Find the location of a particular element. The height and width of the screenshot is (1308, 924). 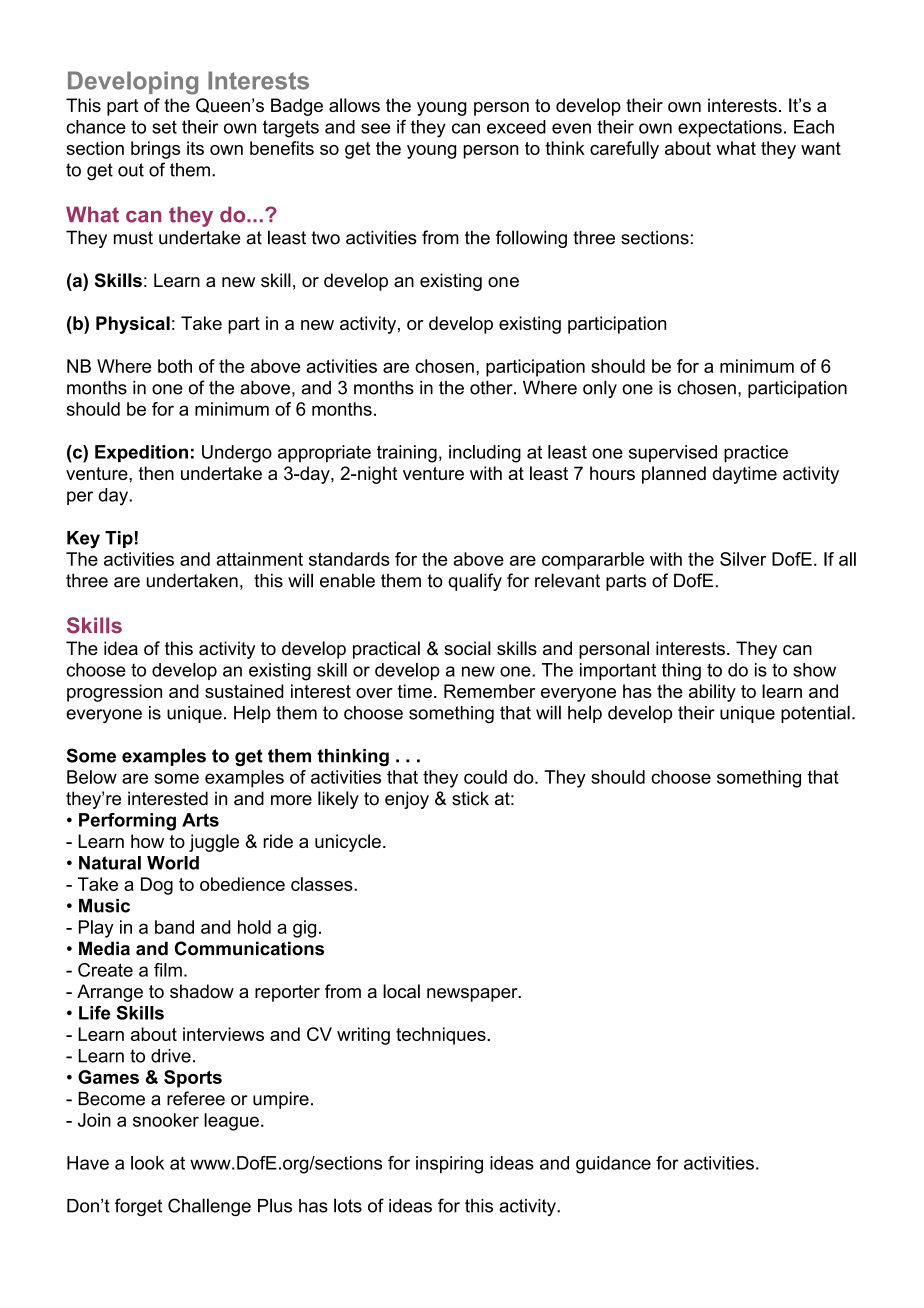

exceed is located at coordinates (516, 127).
